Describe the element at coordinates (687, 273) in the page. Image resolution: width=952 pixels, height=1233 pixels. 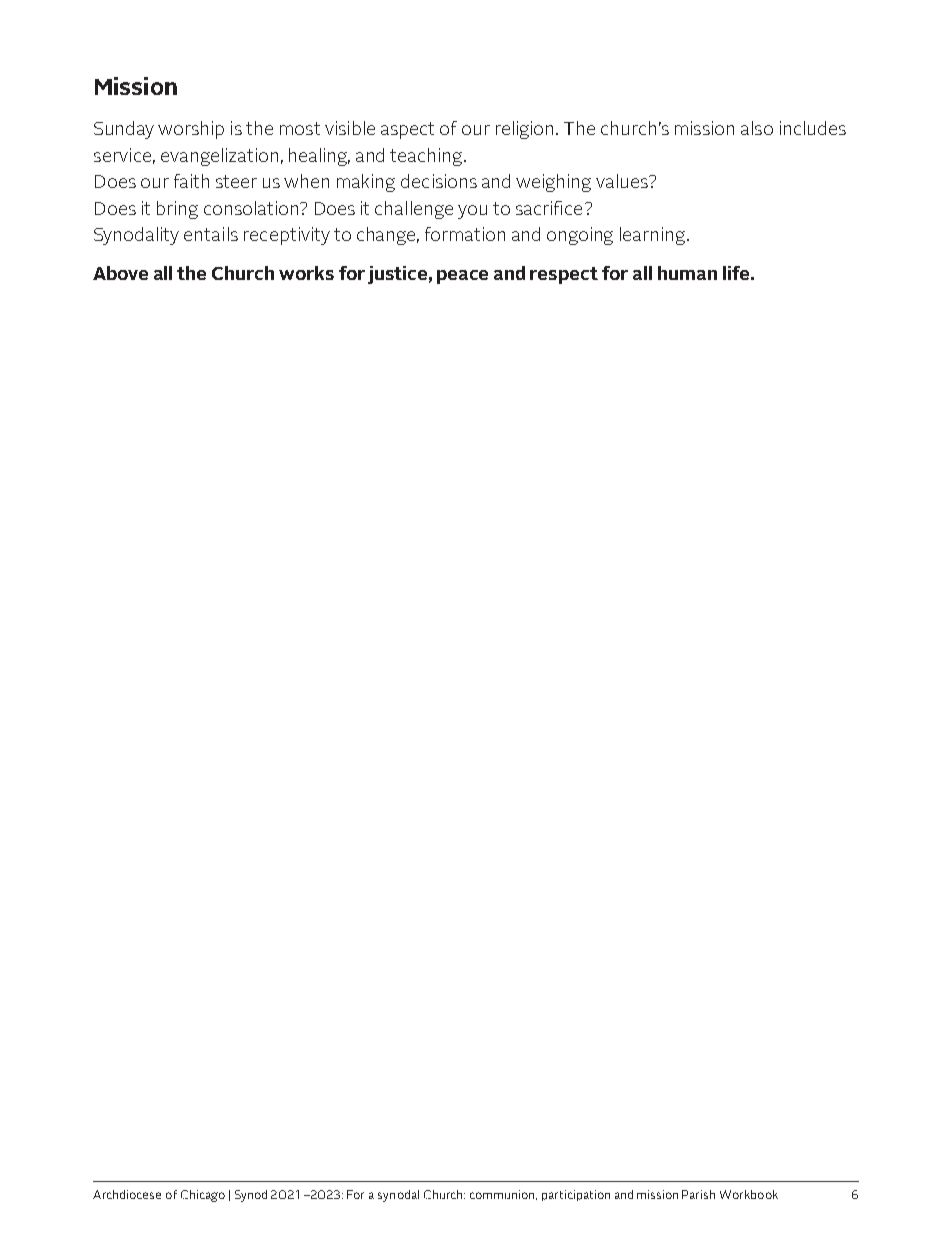
I see `human` at that location.
